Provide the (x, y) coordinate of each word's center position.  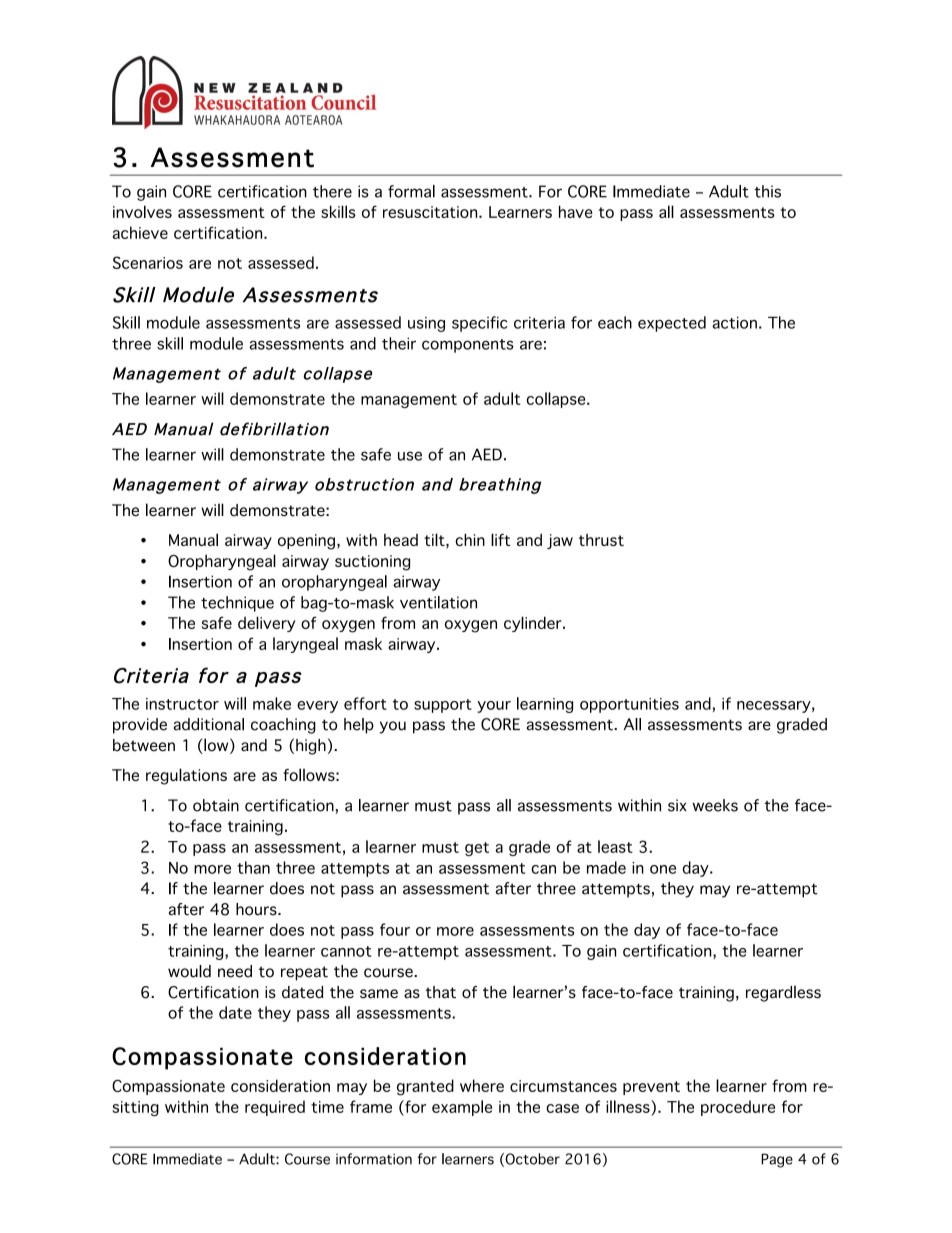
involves (142, 211)
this (767, 191)
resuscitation (431, 212)
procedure (738, 1108)
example (462, 1108)
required (275, 1108)
